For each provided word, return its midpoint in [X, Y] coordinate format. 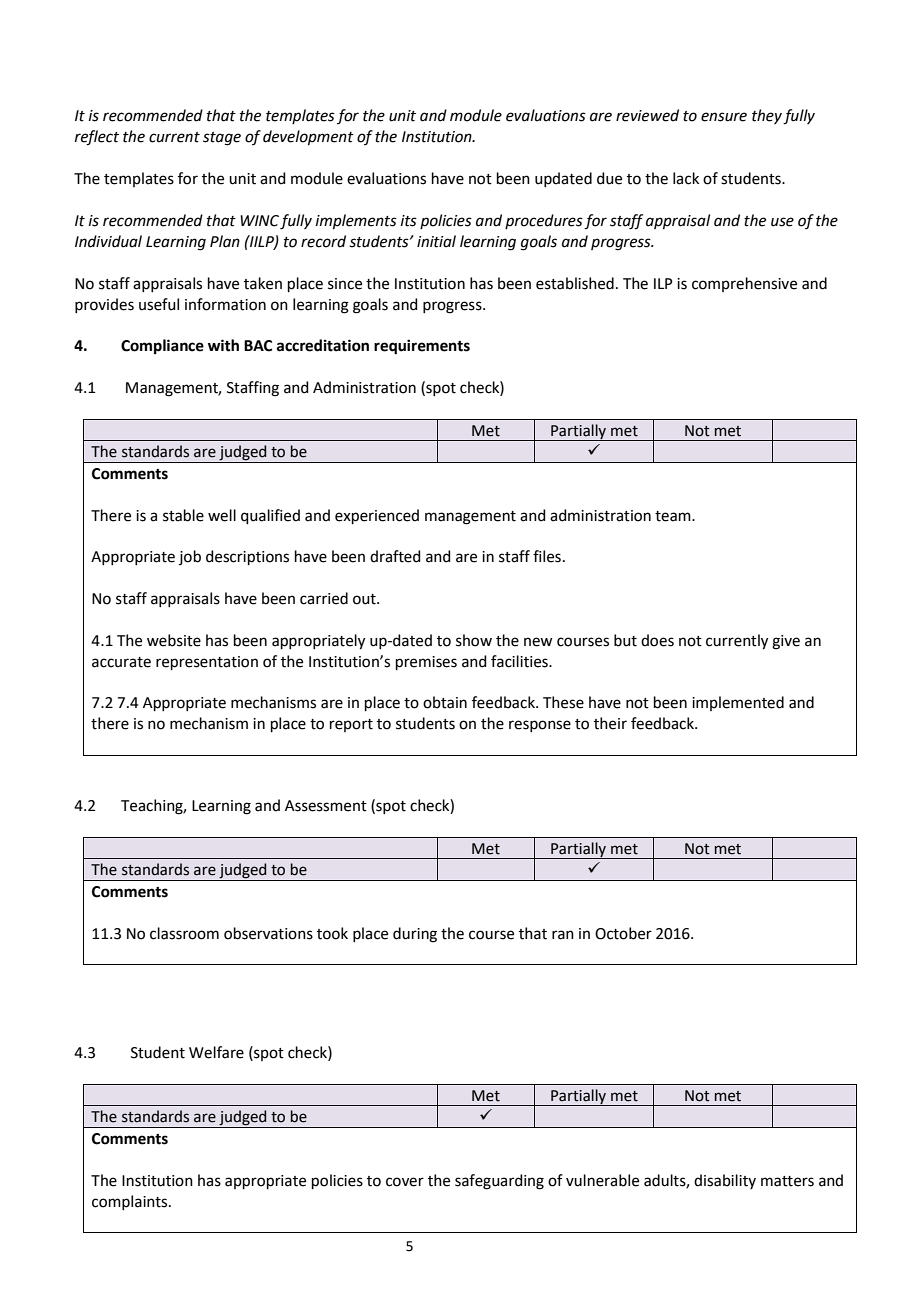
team [674, 516]
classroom [184, 933]
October [623, 933]
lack [686, 178]
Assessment [326, 806]
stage [222, 139]
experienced [377, 516]
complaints [131, 1202]
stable [183, 515]
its [409, 221]
